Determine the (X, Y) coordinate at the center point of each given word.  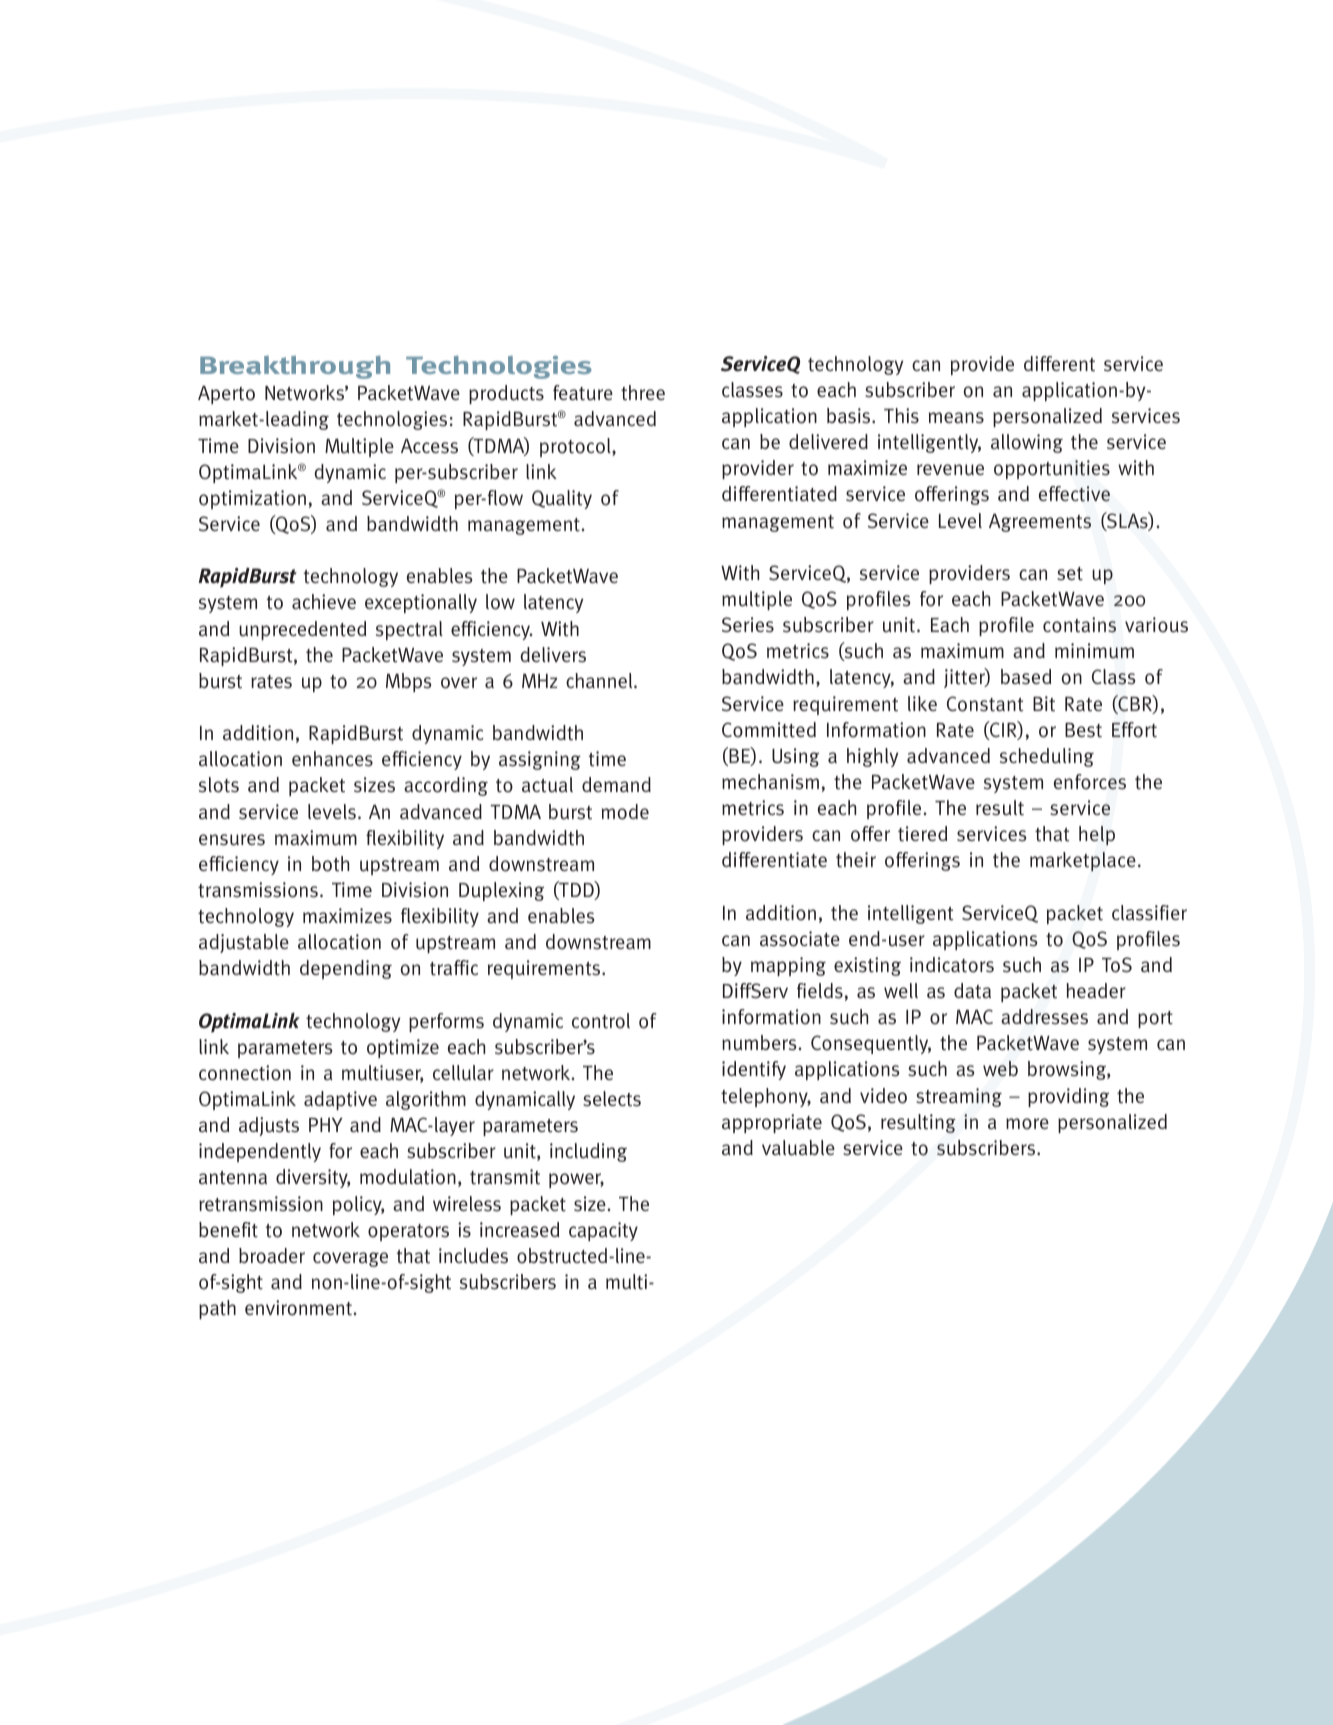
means (956, 418)
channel (600, 681)
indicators (952, 965)
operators (408, 1232)
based (1026, 677)
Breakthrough (295, 367)
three (643, 393)
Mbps (408, 682)
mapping (788, 966)
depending (346, 969)
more (1027, 1124)
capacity (603, 1231)
